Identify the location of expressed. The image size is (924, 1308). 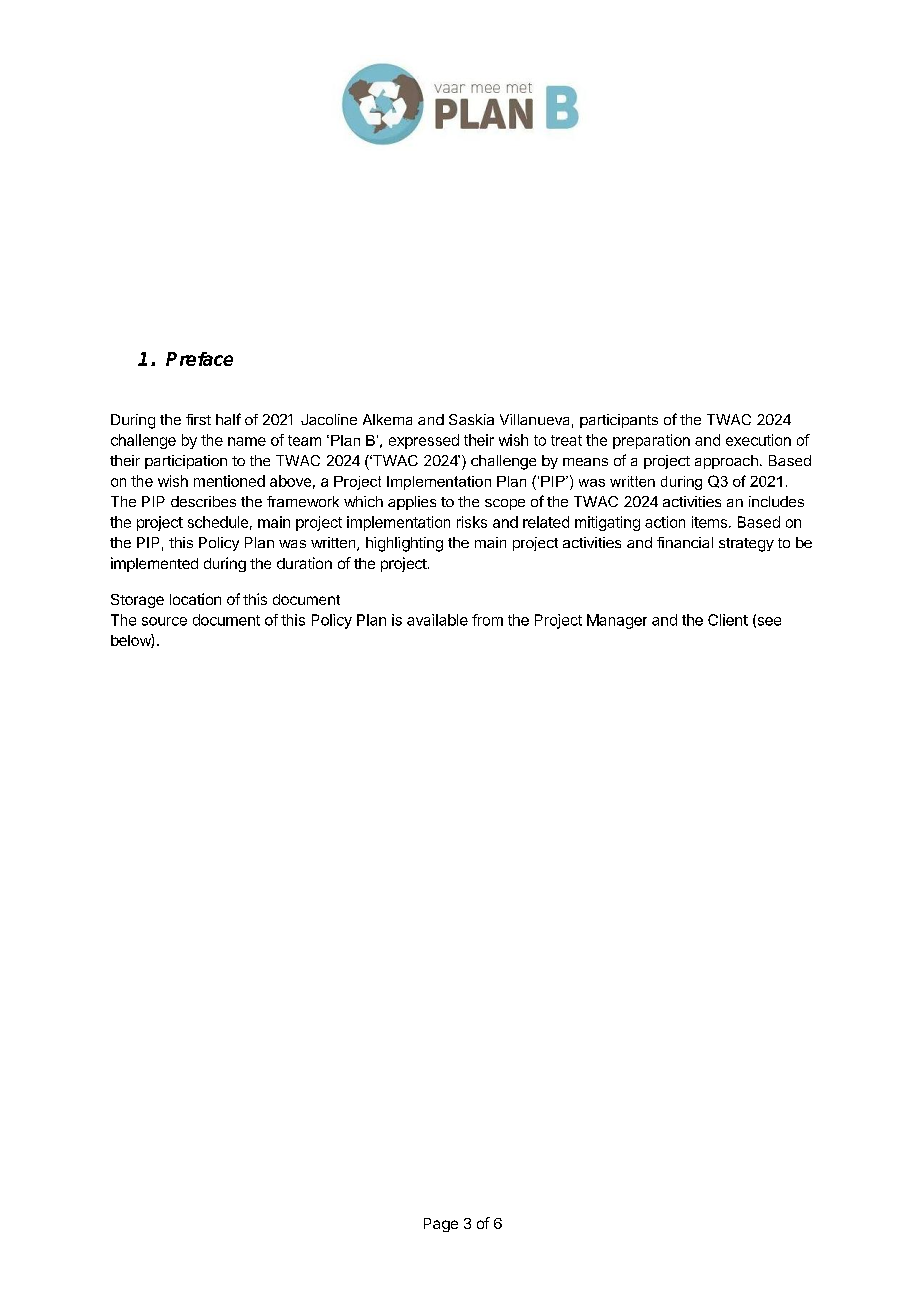
(424, 441).
